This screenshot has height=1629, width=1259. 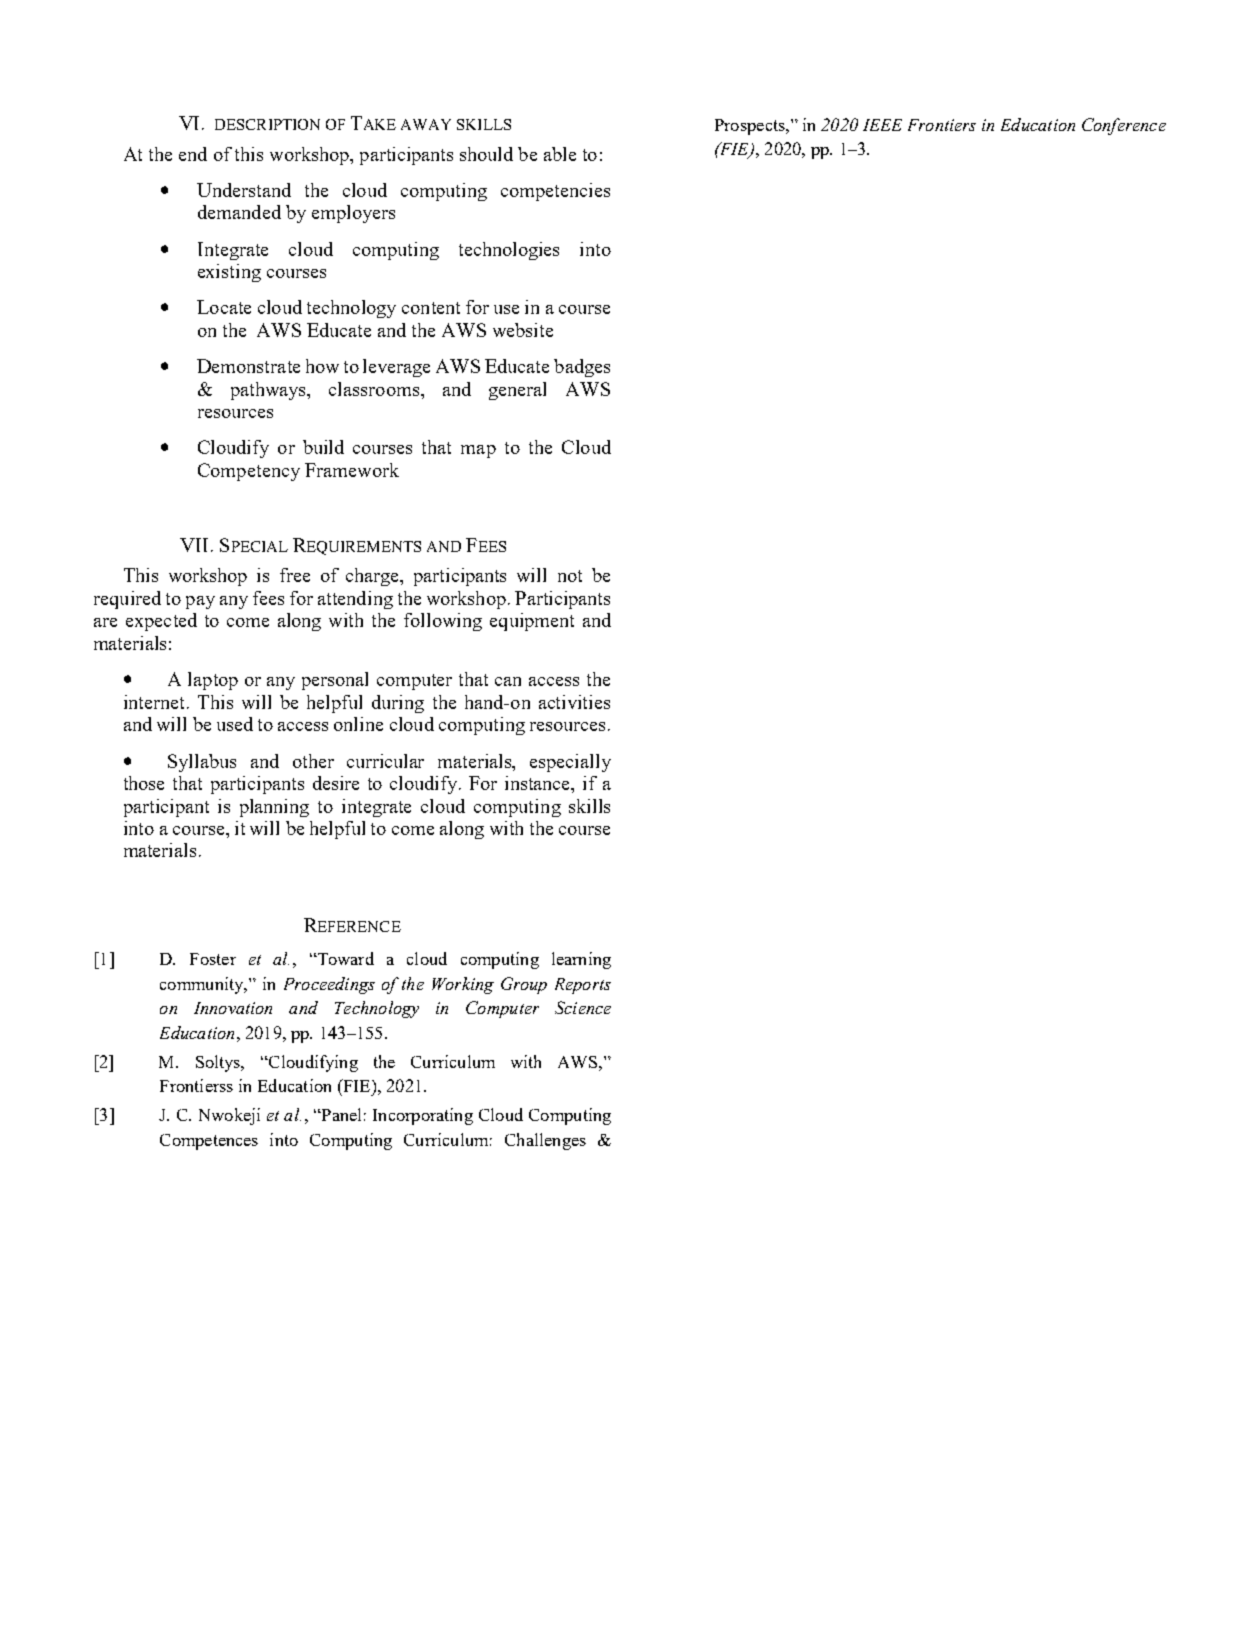 What do you see at coordinates (539, 784) in the screenshot?
I see `instance` at bounding box center [539, 784].
